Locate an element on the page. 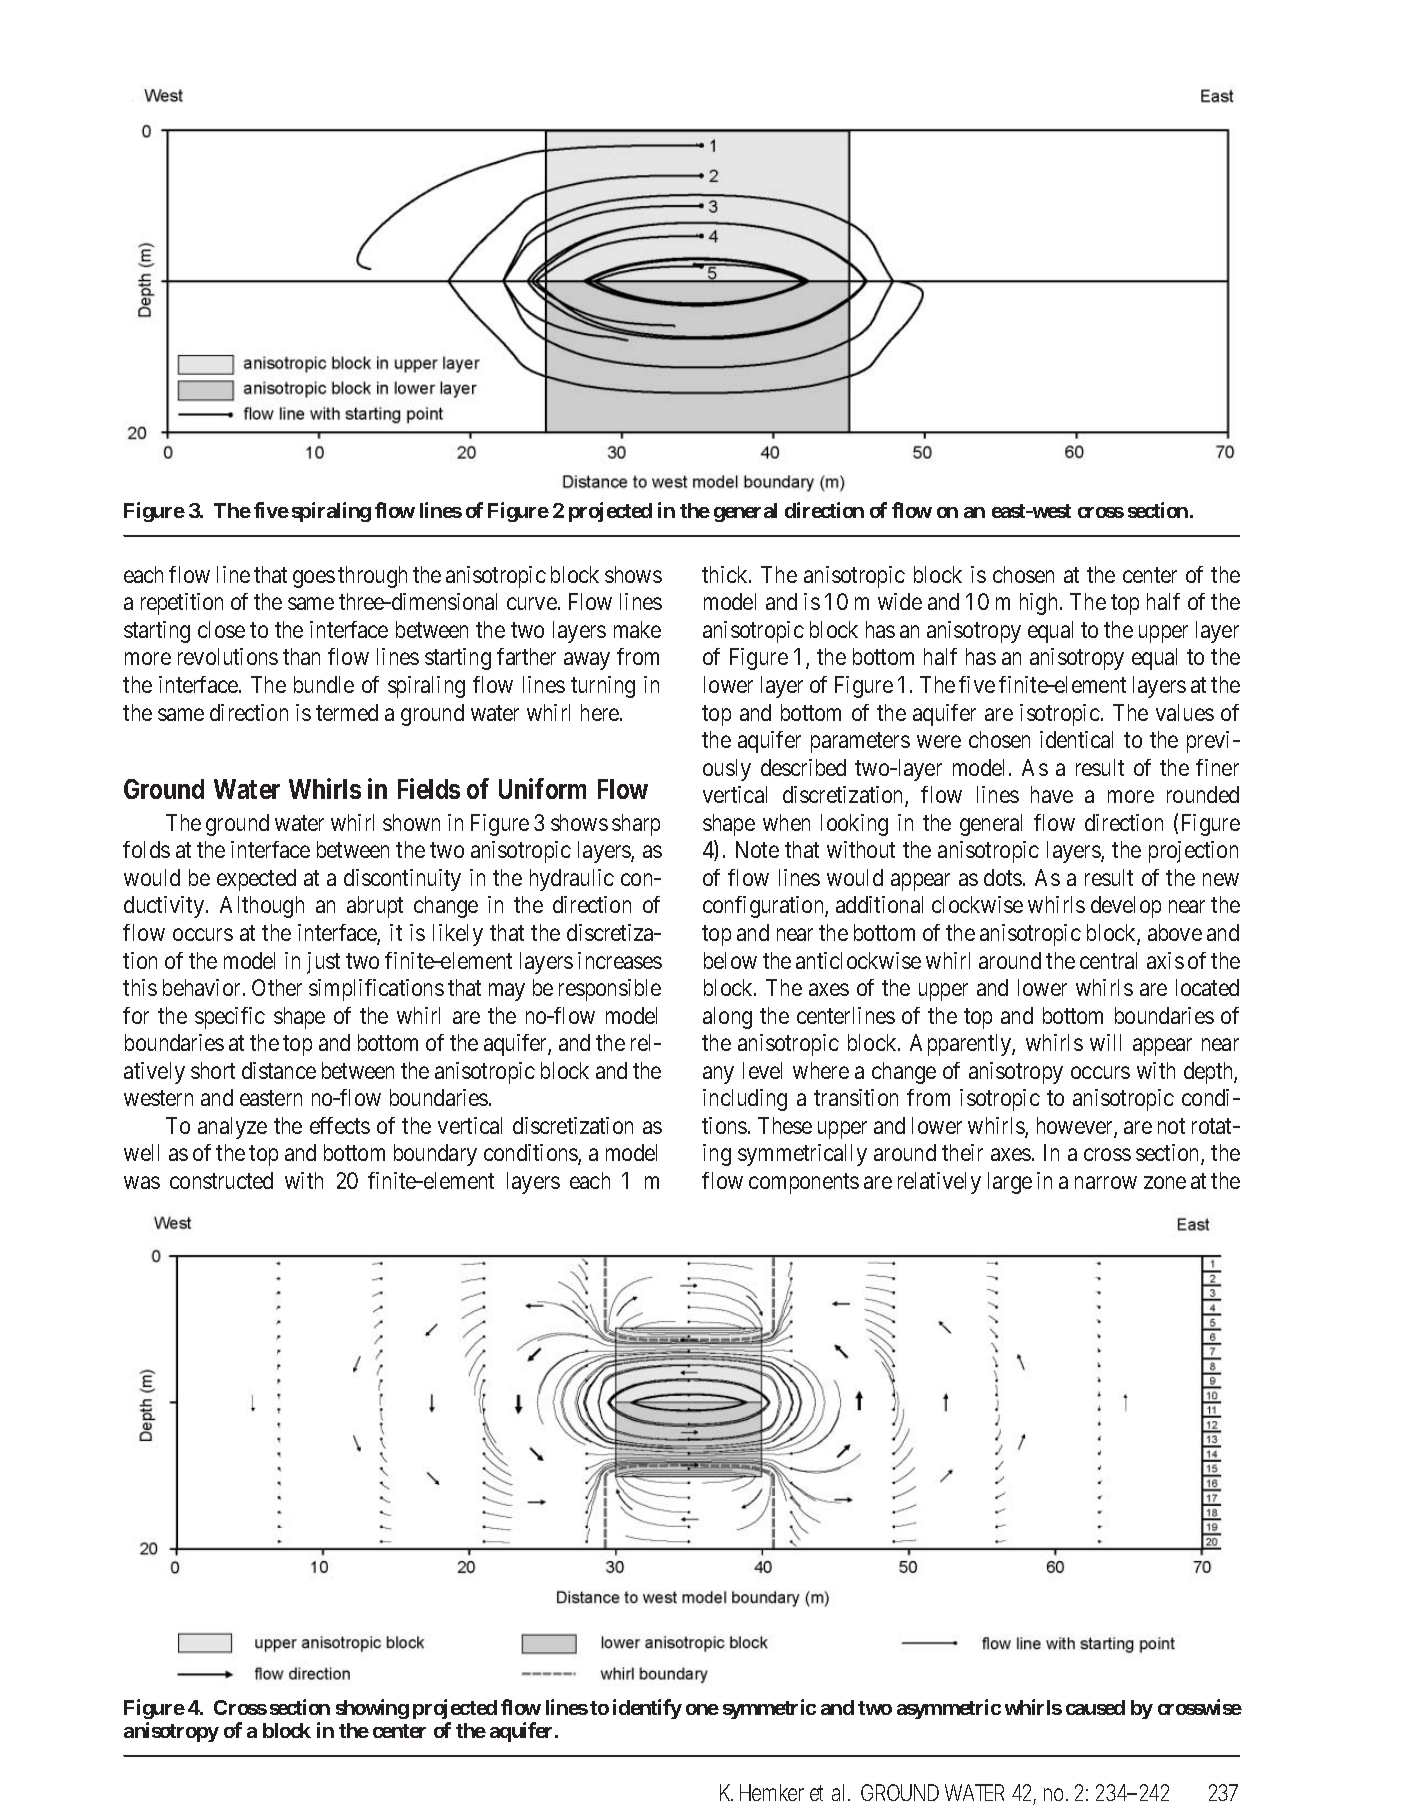  central is located at coordinates (1108, 960).
